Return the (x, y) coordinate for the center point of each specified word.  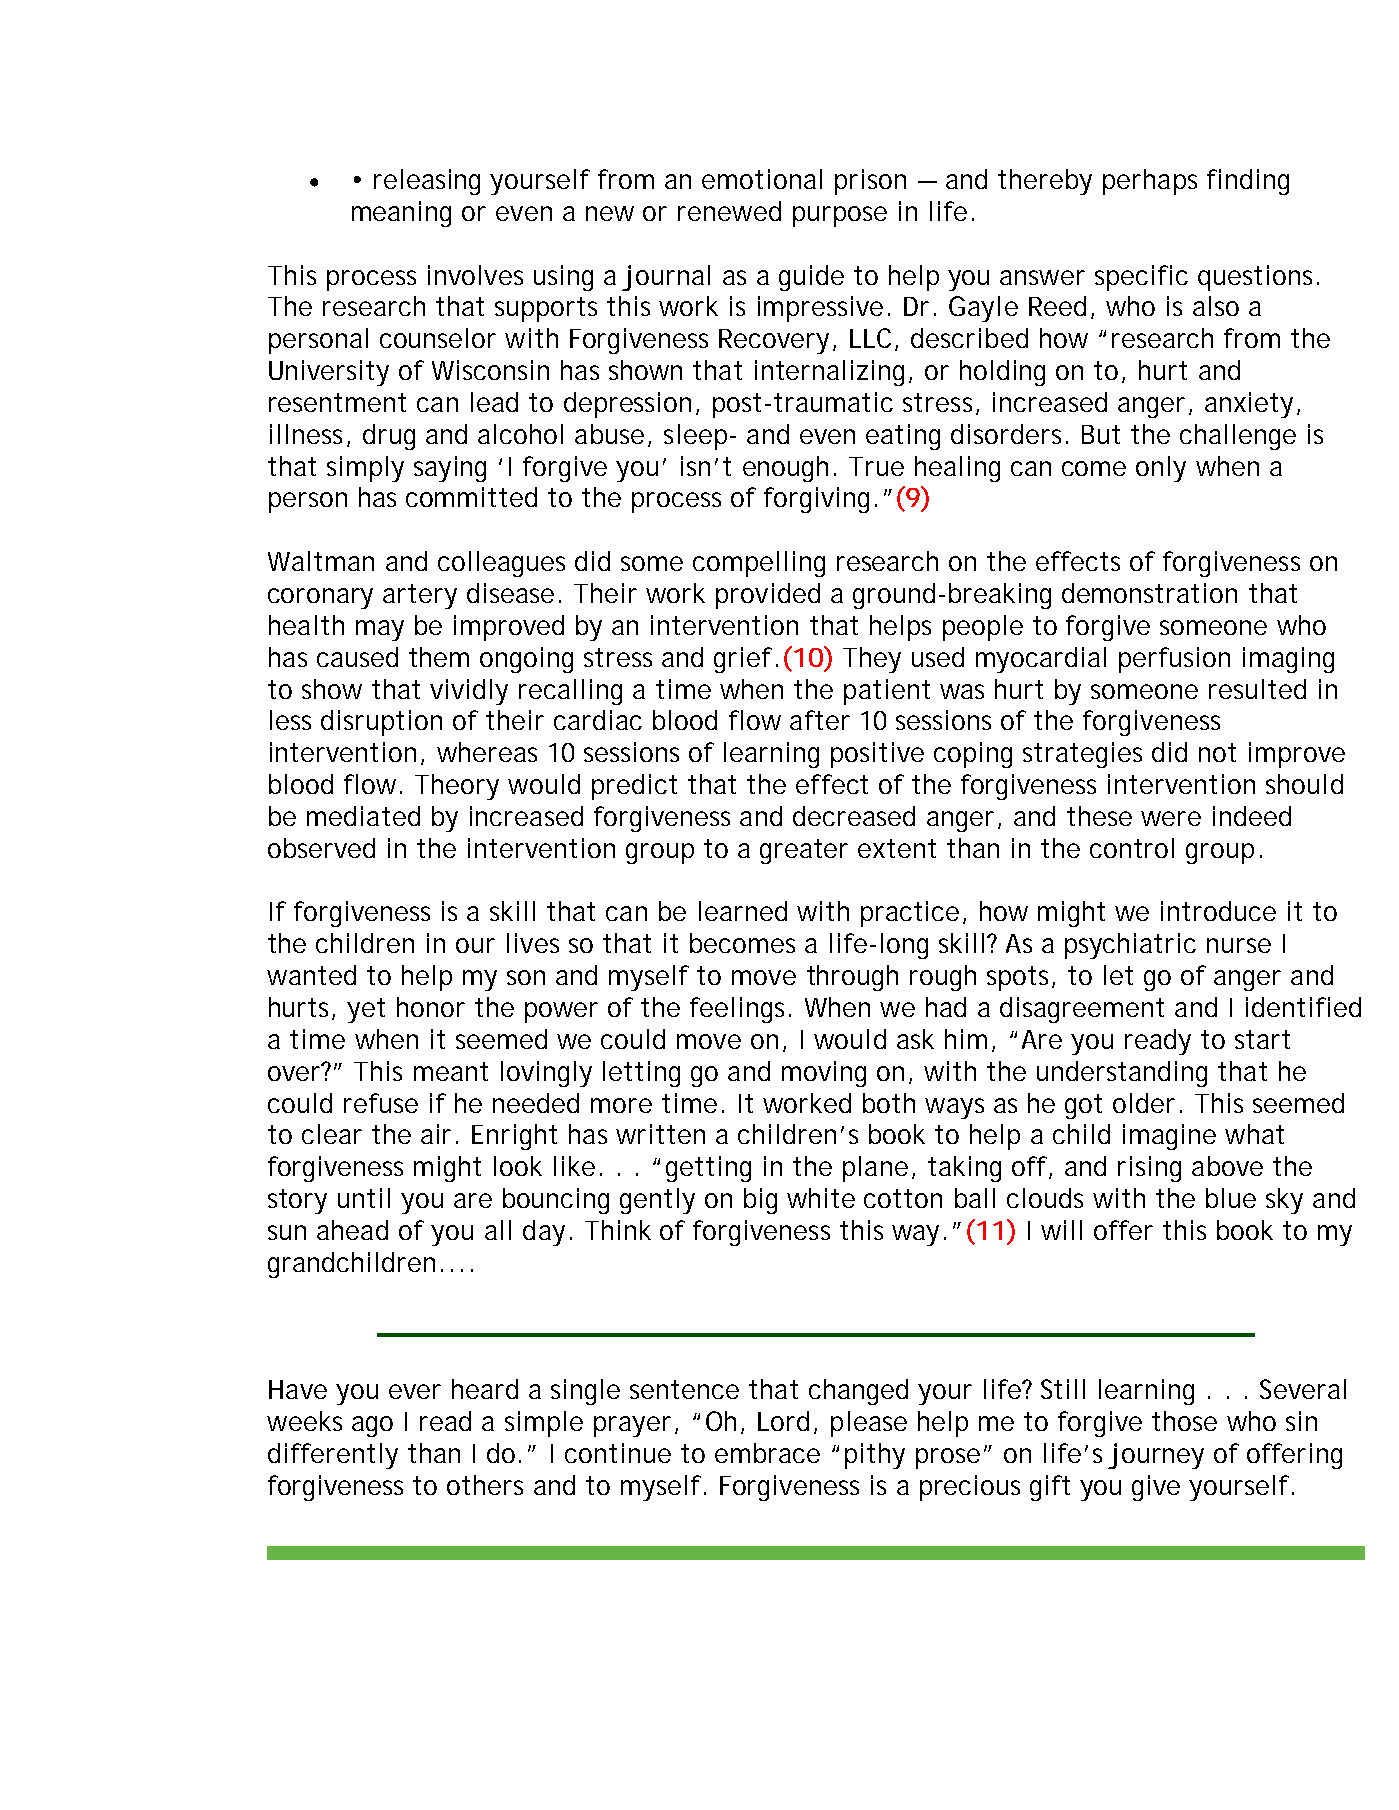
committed (471, 497)
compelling (759, 564)
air (436, 1134)
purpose (840, 216)
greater (804, 851)
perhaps (1150, 182)
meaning (401, 214)
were (1171, 818)
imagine (1169, 1137)
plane (875, 1169)
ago (372, 1426)
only (1161, 469)
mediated (363, 816)
